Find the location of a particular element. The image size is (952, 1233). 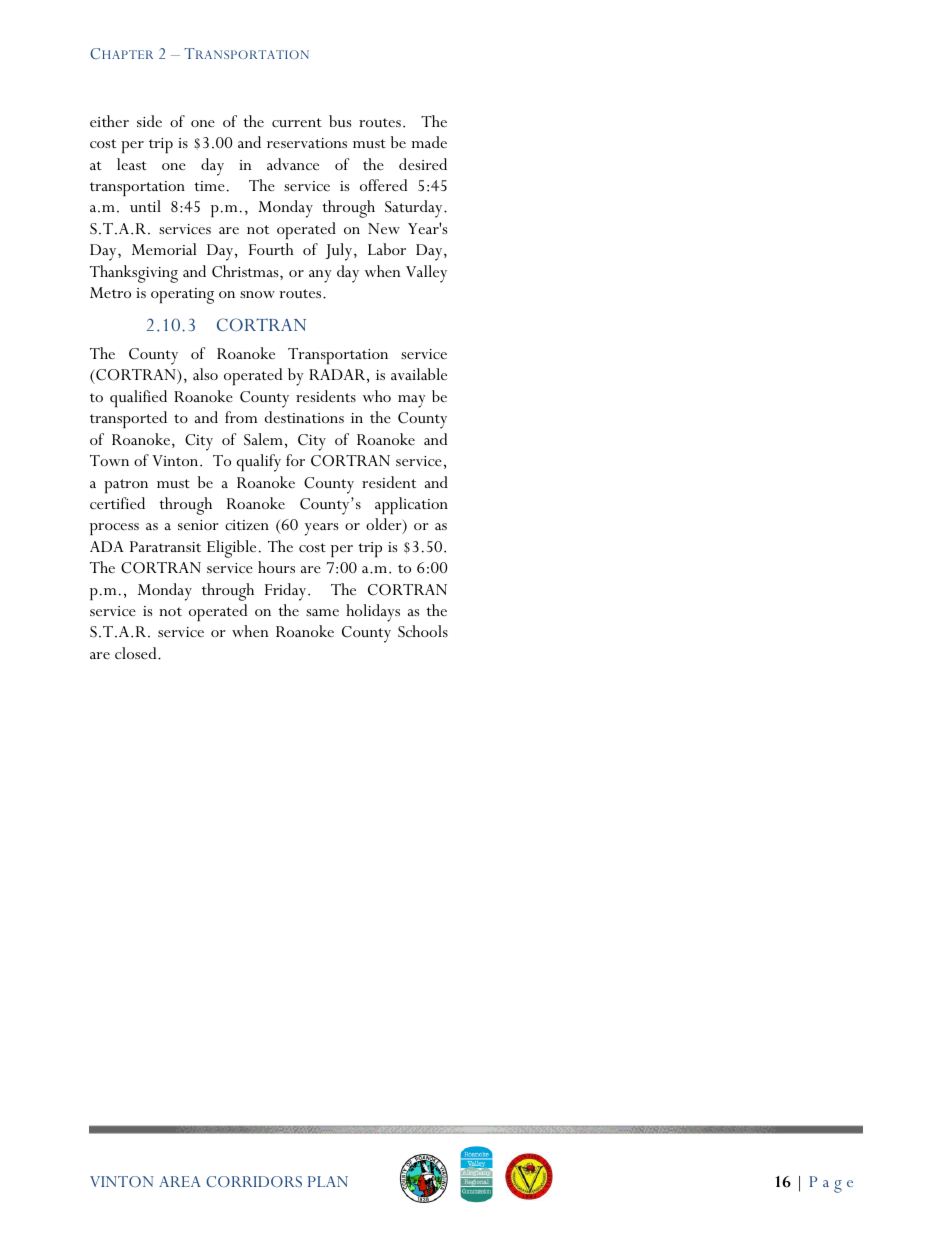

patron is located at coordinates (126, 486).
